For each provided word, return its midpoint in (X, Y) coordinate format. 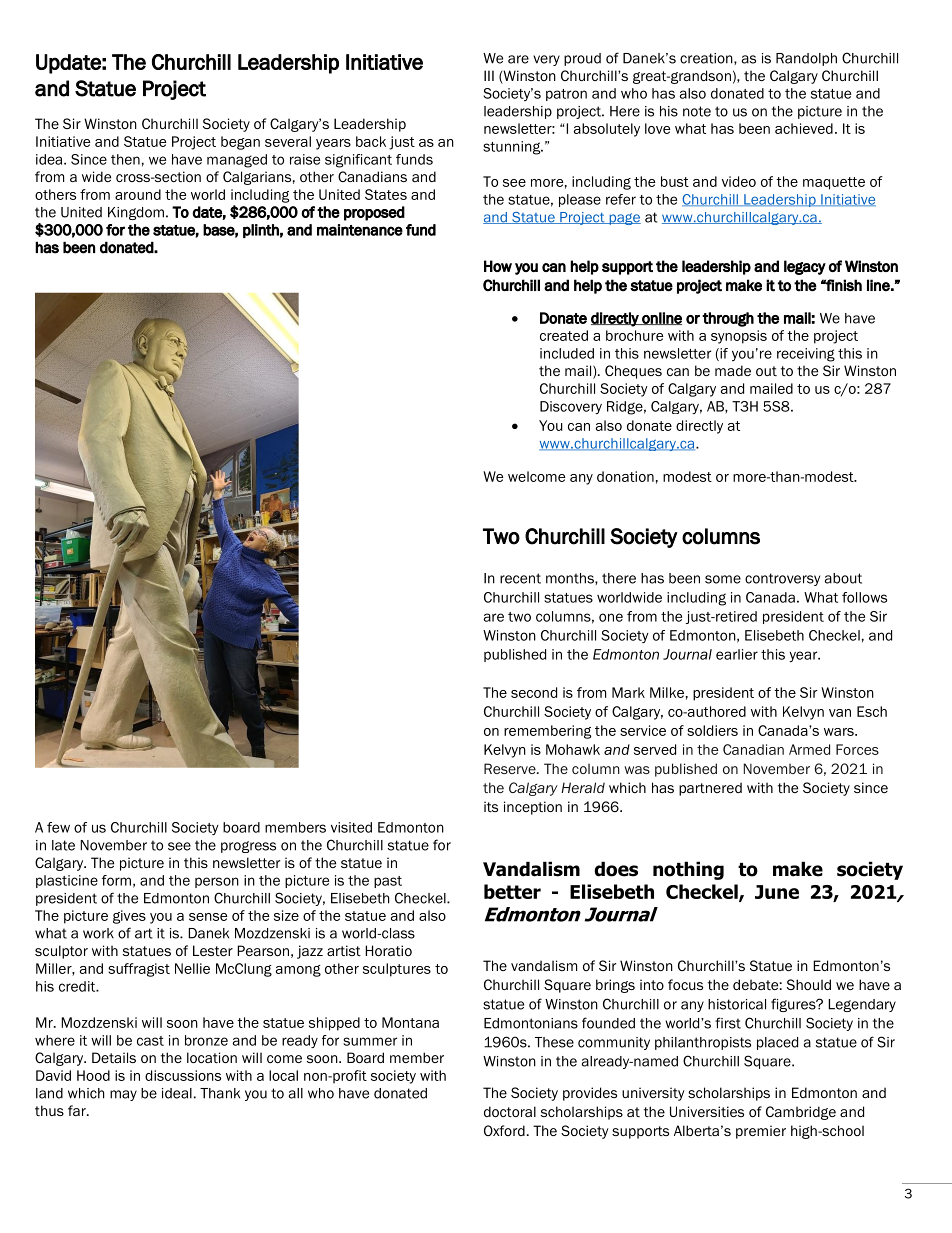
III (489, 75)
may (123, 1095)
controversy (782, 579)
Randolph (806, 59)
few (58, 827)
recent (520, 578)
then (125, 159)
